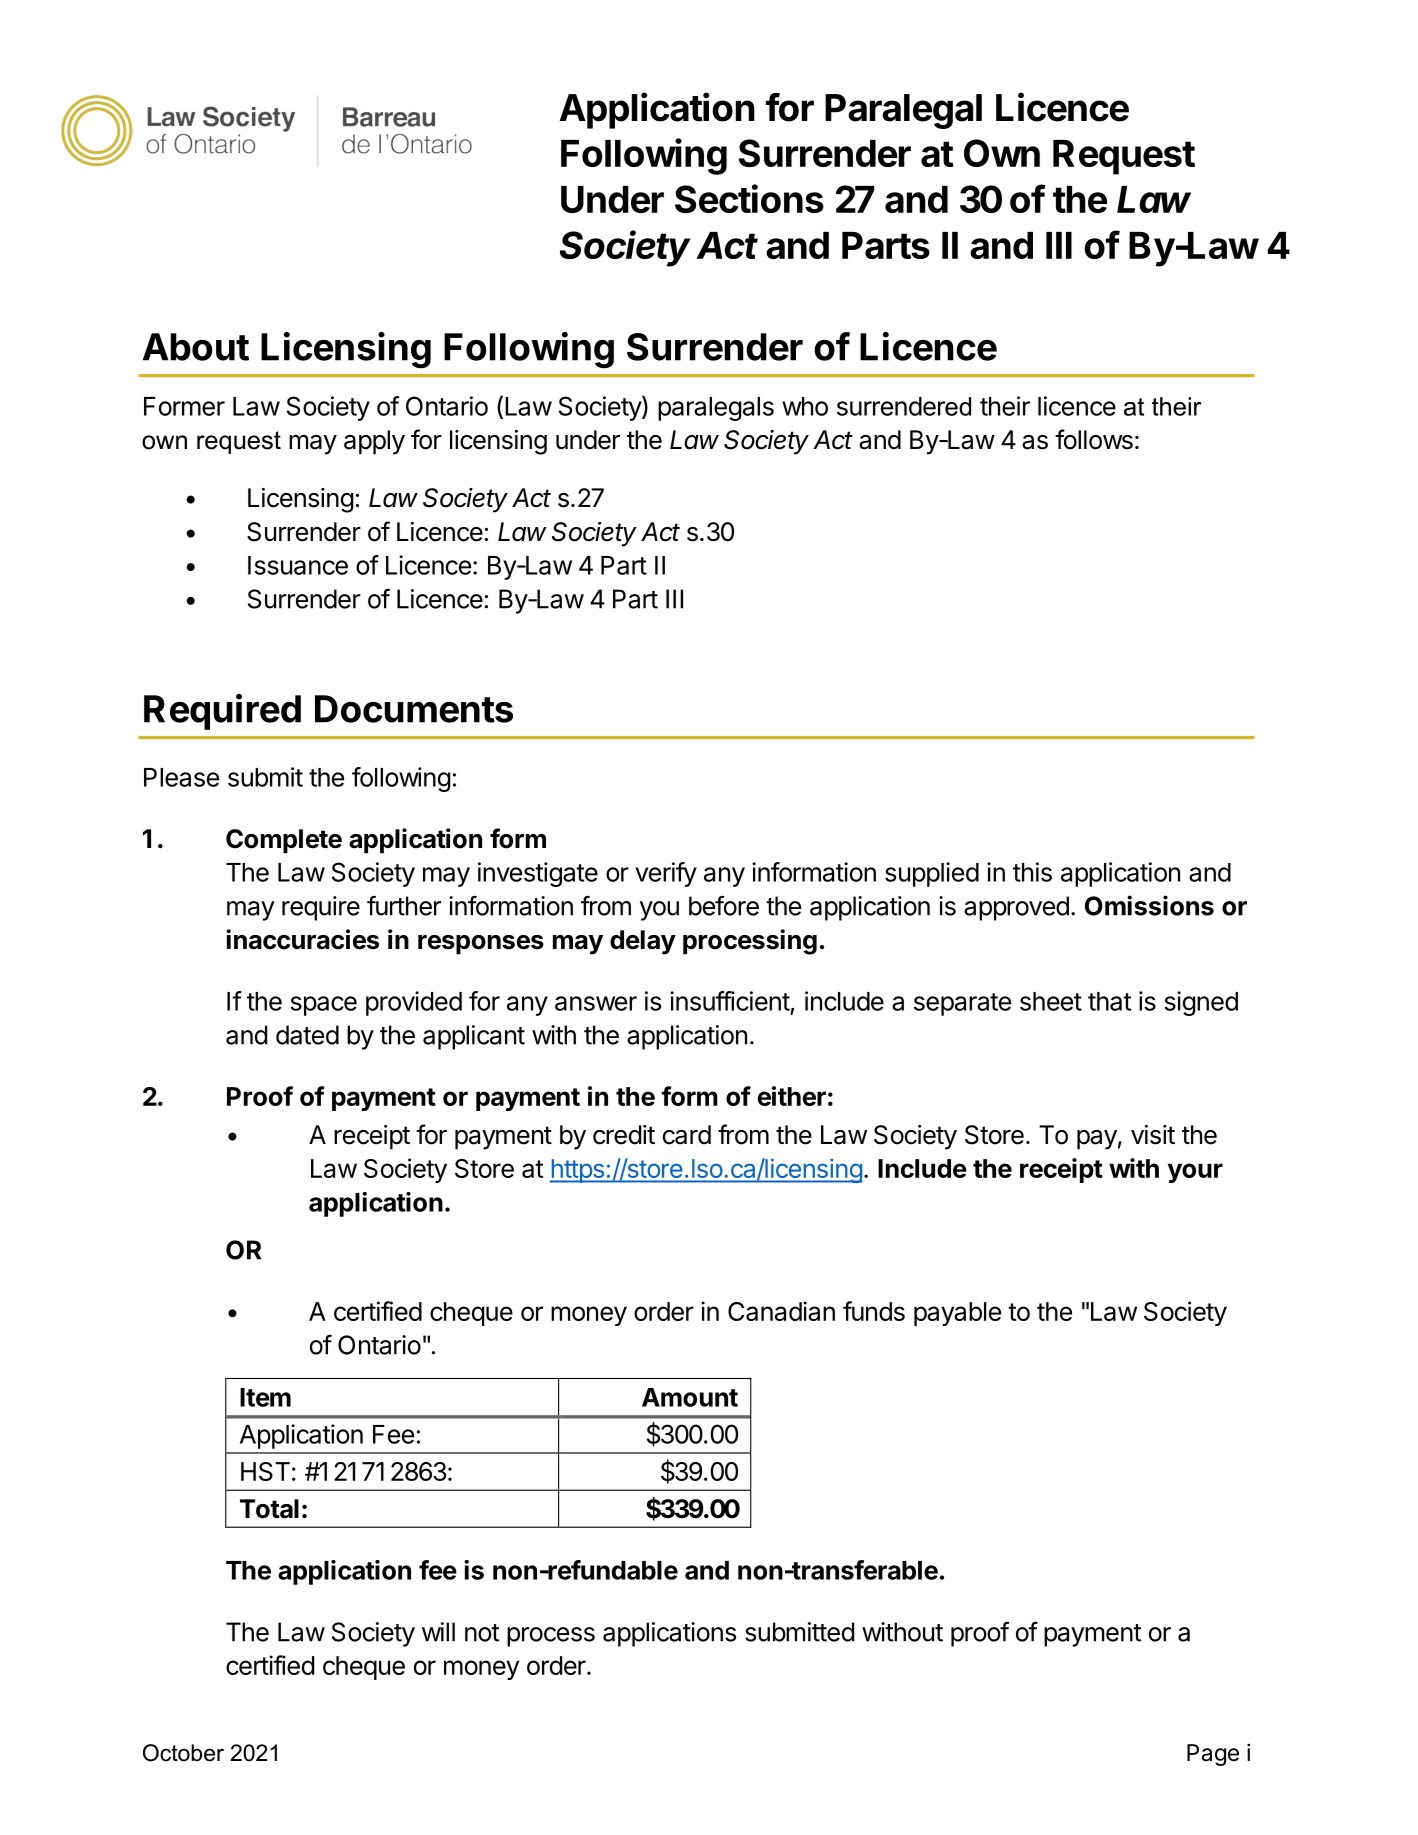 The height and width of the screenshot is (1835, 1418). Describe the element at coordinates (805, 406) in the screenshot. I see `who` at that location.
